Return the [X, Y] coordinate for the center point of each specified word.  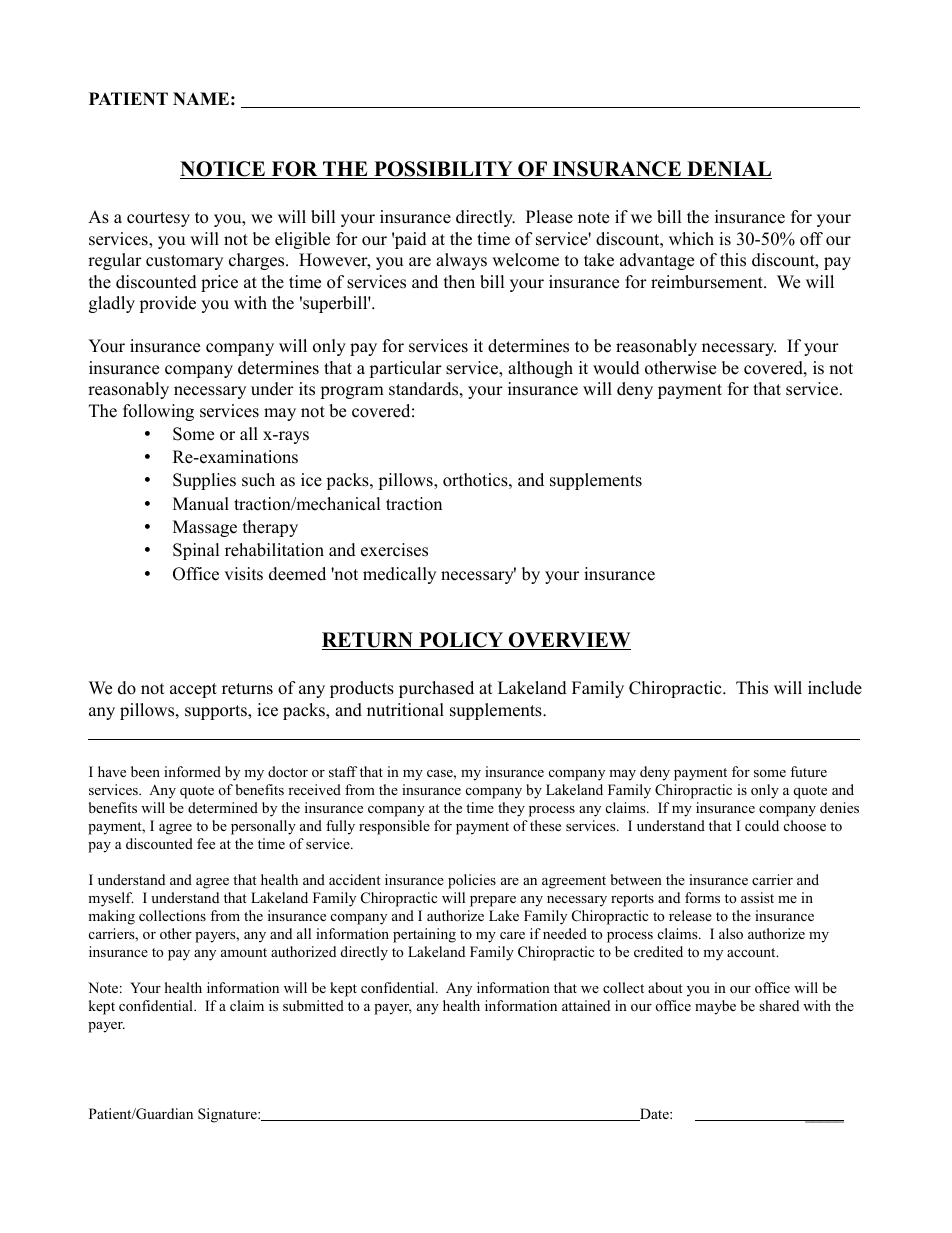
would [616, 368]
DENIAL [728, 170]
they [511, 809]
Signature [228, 1115]
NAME [201, 98]
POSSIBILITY [443, 170]
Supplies [204, 481]
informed [192, 771]
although [540, 369]
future [808, 771]
